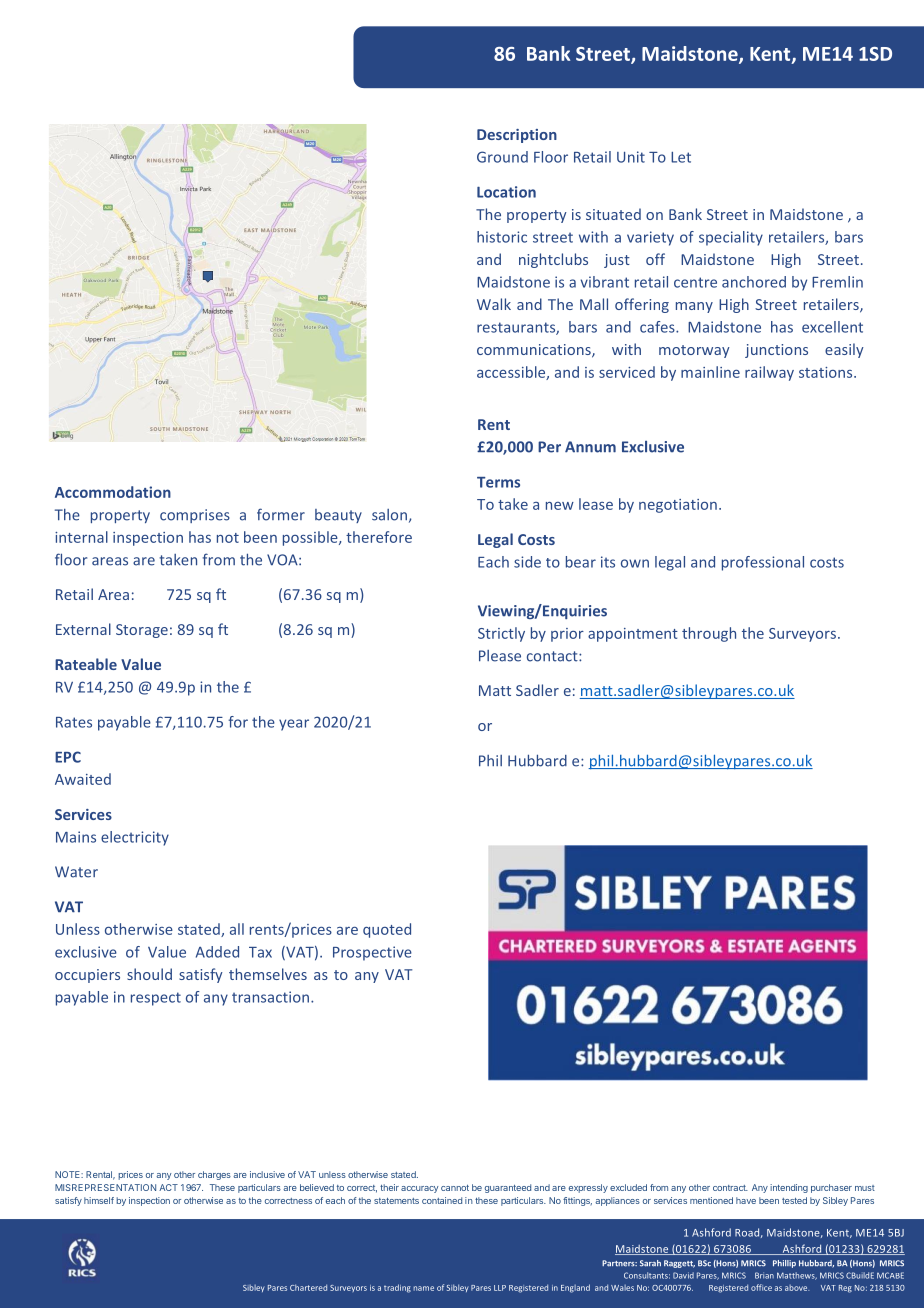 This screenshot has height=1308, width=924. What do you see at coordinates (506, 192) in the screenshot?
I see `Location` at bounding box center [506, 192].
